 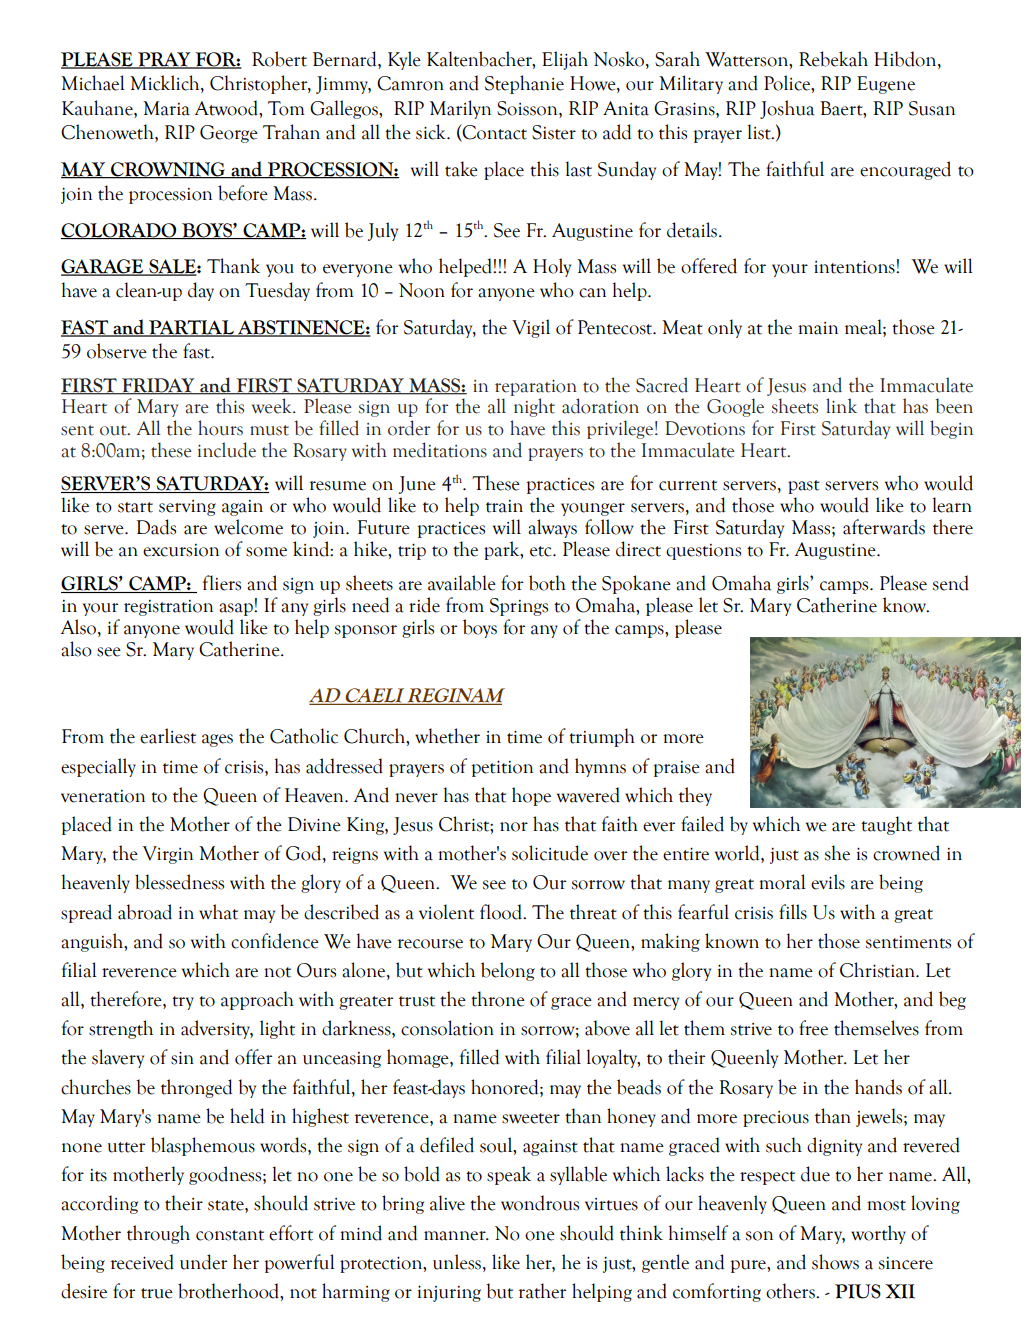 What do you see at coordinates (828, 882) in the page?
I see `evils` at bounding box center [828, 882].
